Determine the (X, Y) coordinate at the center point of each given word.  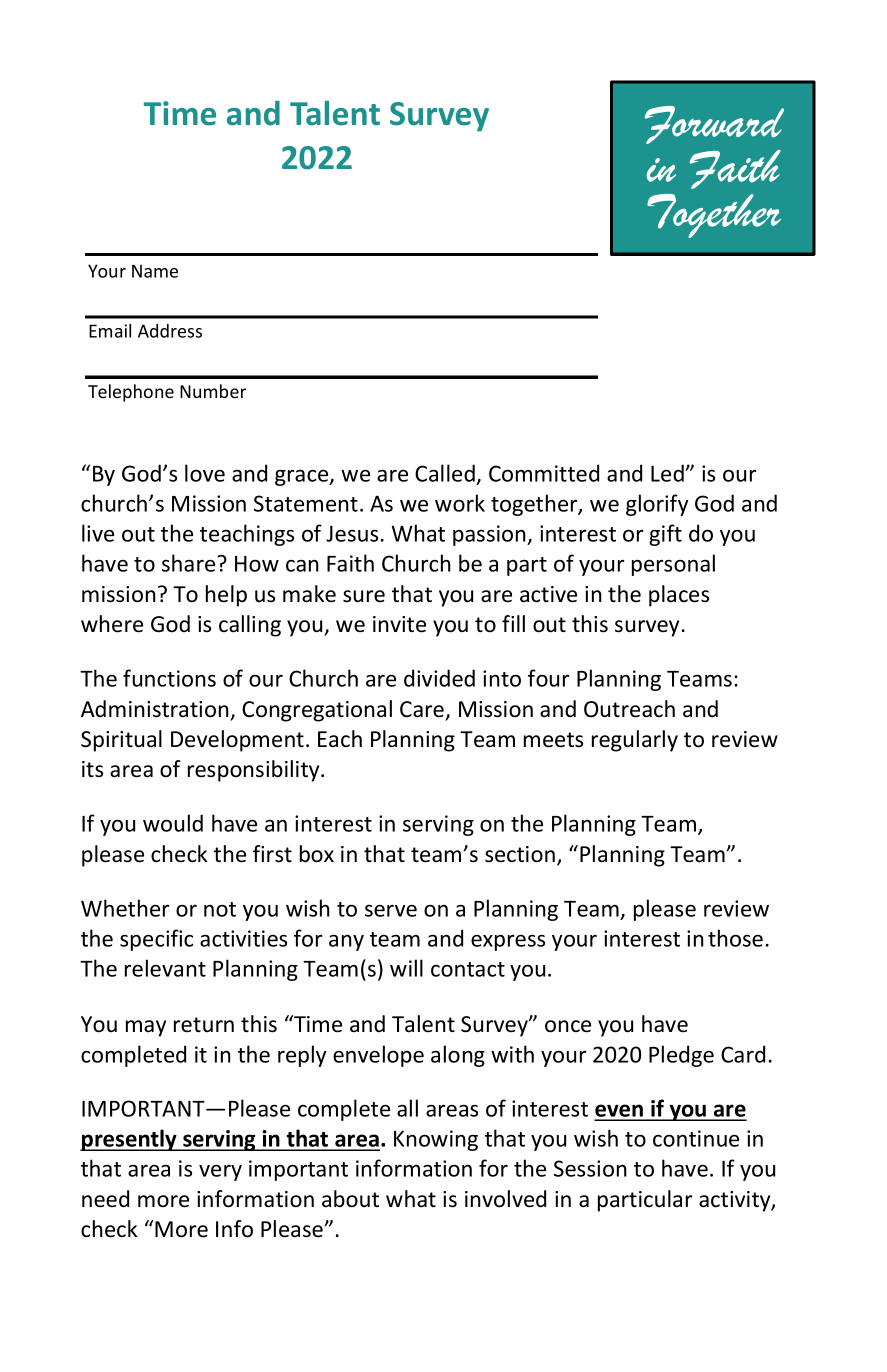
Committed (544, 473)
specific (156, 940)
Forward (714, 125)
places (679, 596)
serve (391, 911)
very (220, 1172)
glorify (657, 505)
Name (155, 271)
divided (439, 678)
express (508, 942)
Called (445, 473)
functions (169, 678)
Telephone (131, 393)
